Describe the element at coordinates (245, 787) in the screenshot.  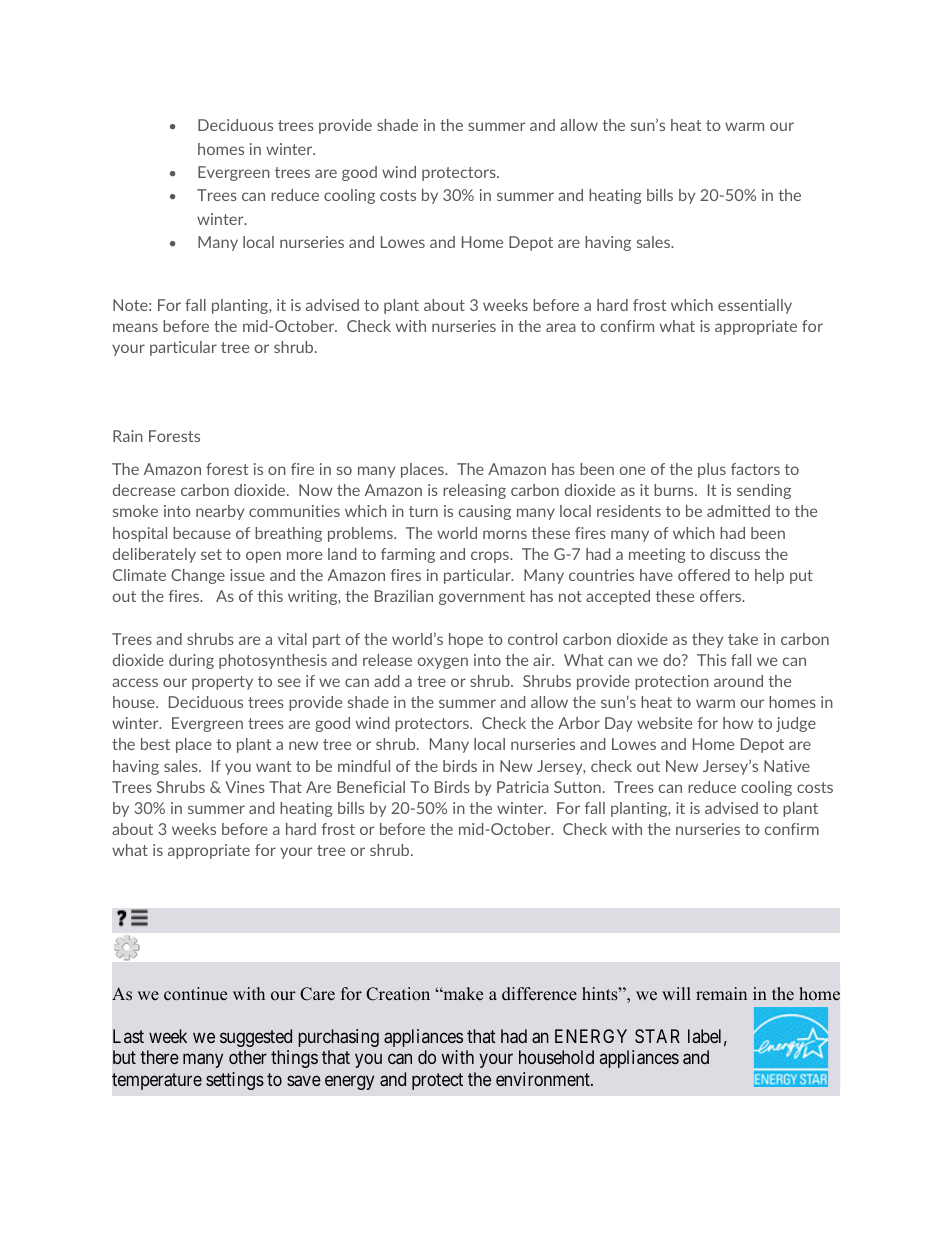
I see `Vines` at that location.
